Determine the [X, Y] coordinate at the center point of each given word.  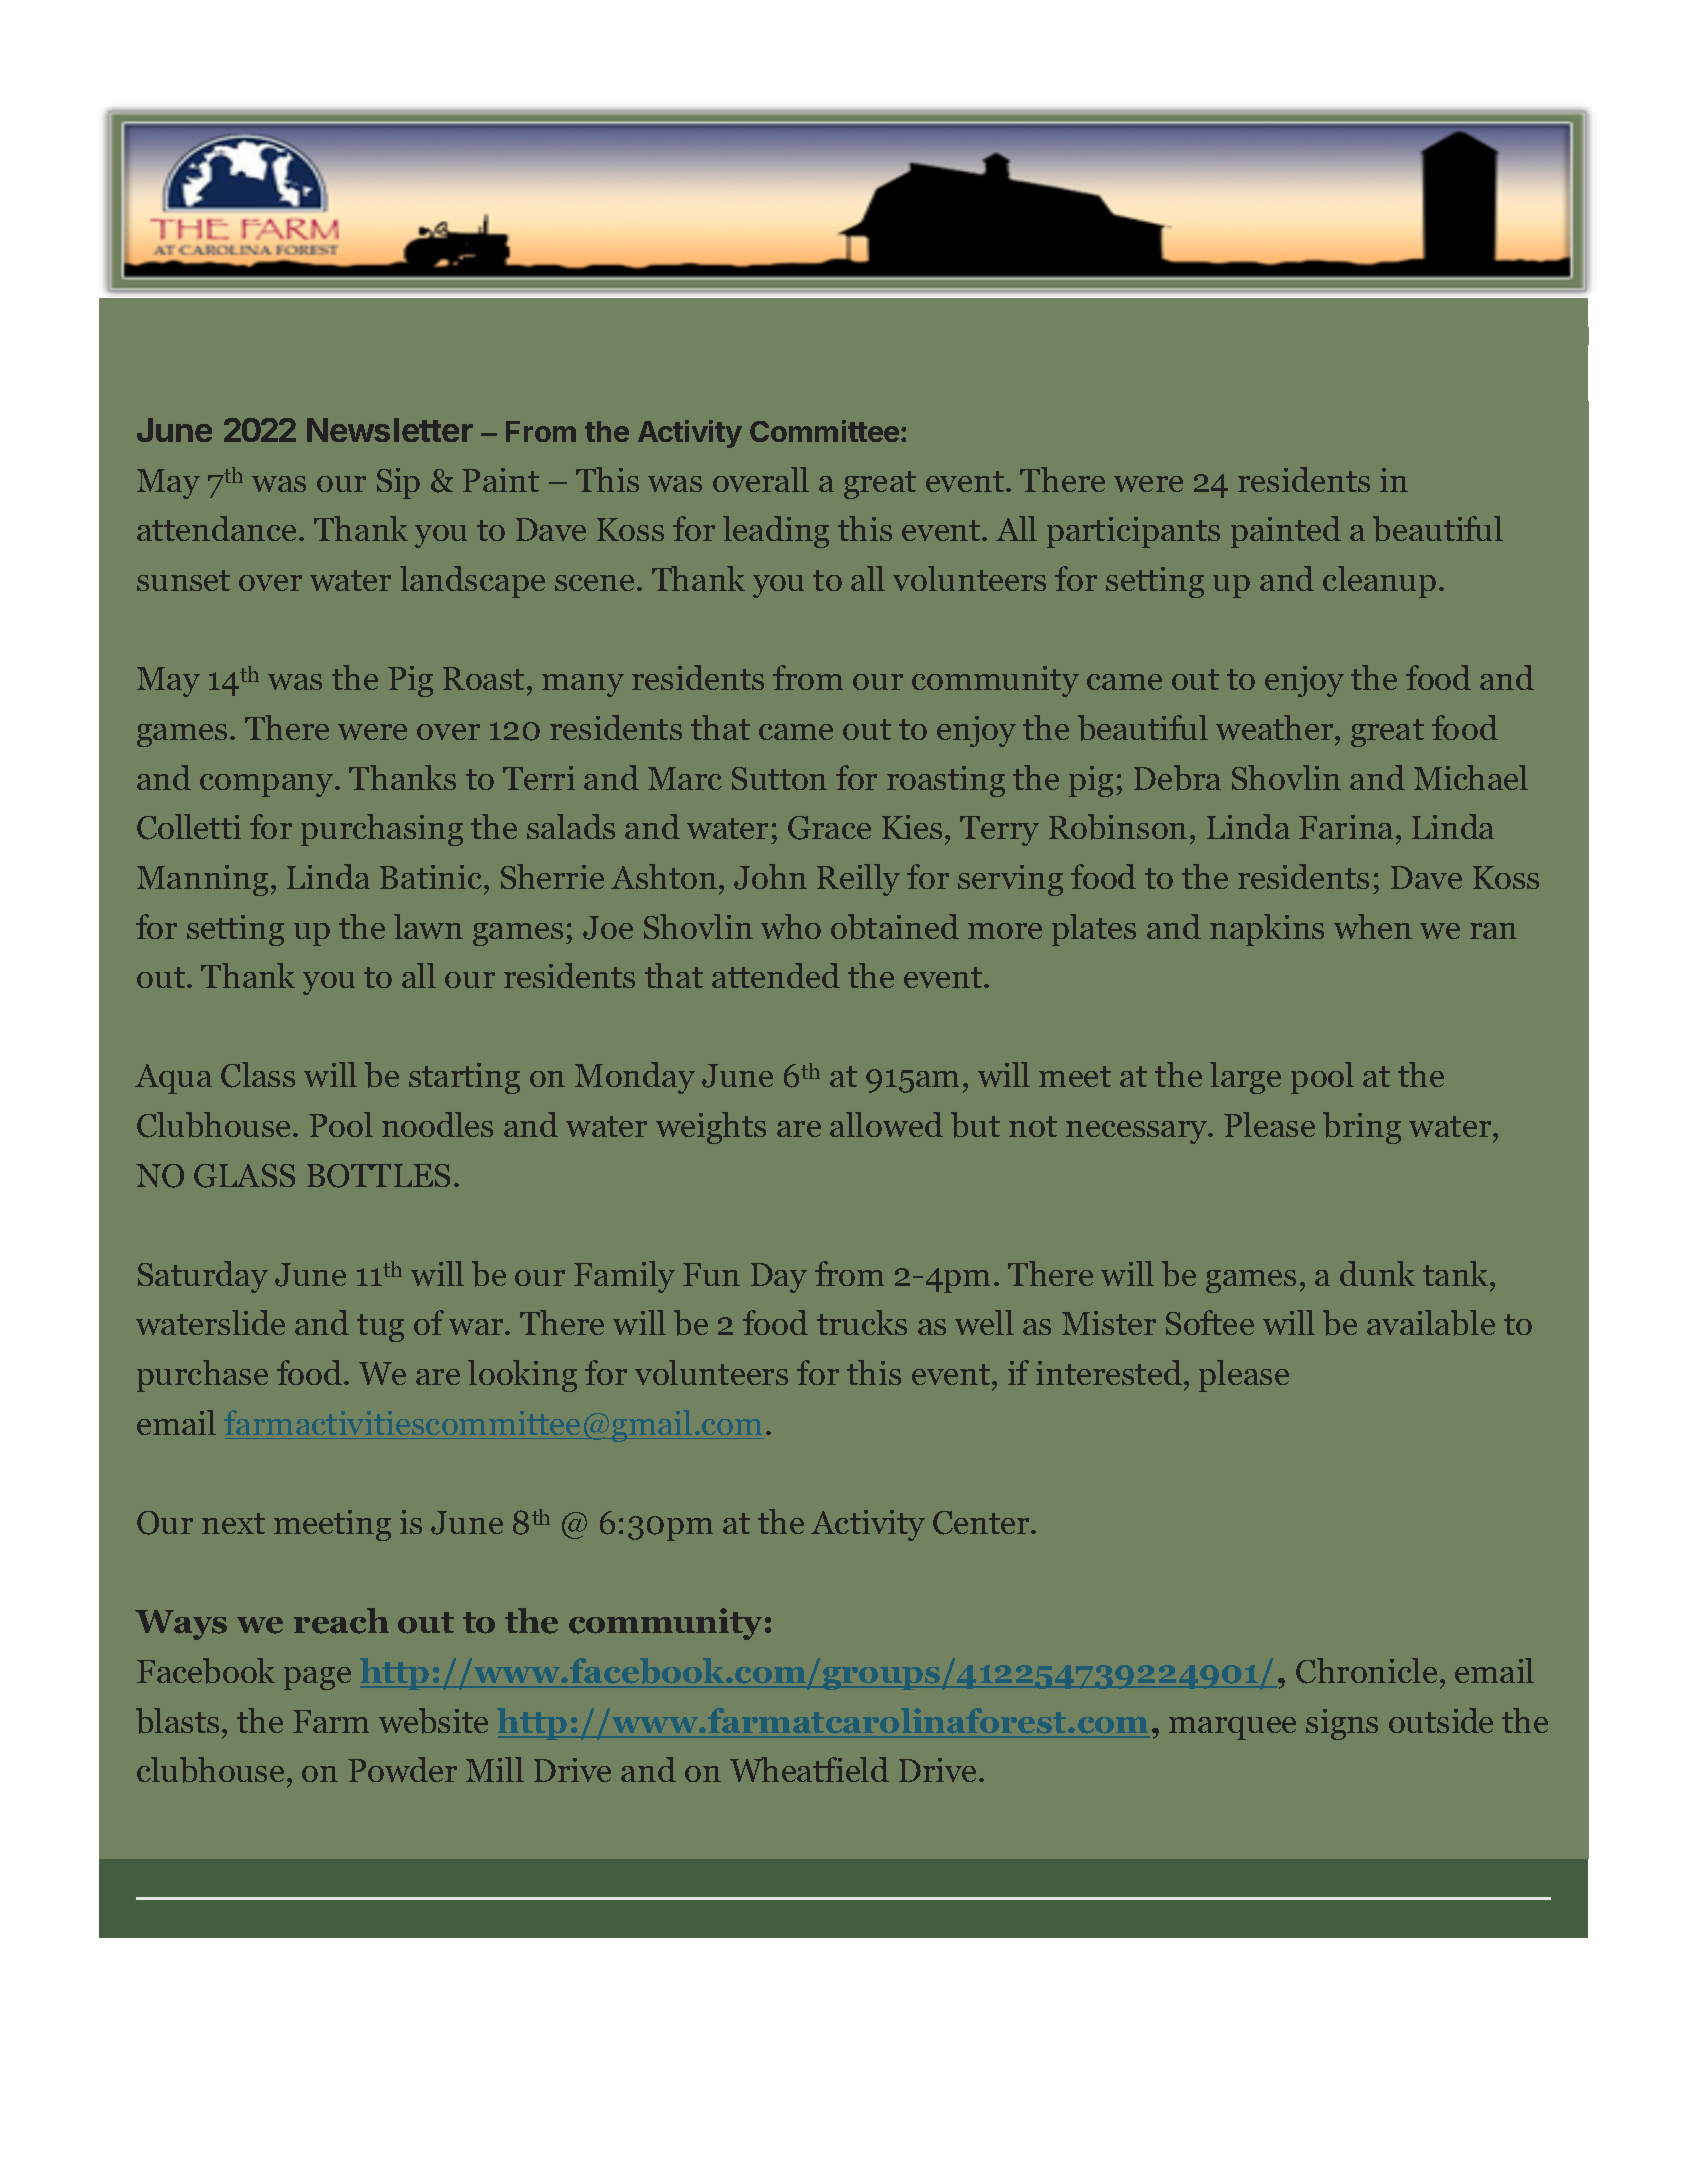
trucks [862, 1322]
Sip [398, 483]
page [317, 1678]
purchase [202, 1376]
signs [1342, 1724]
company [268, 785]
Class [258, 1075]
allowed [886, 1124]
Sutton [779, 778]
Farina [1348, 827]
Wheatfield [809, 1769]
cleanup [1379, 582]
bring [1362, 1128]
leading [776, 532]
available [1431, 1323]
